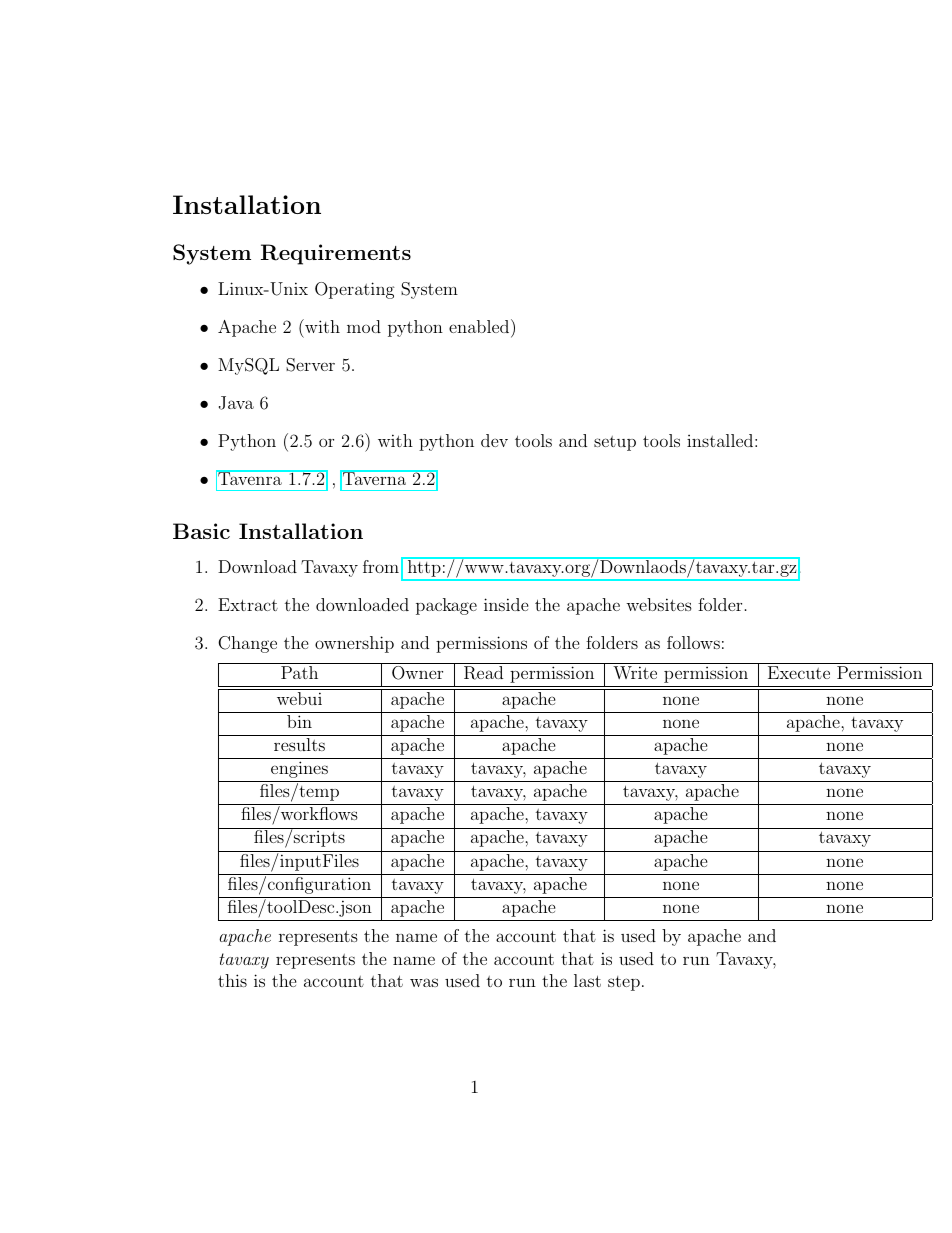 Image resolution: width=952 pixels, height=1233 pixels. What do you see at coordinates (201, 531) in the page?
I see `Basic` at bounding box center [201, 531].
